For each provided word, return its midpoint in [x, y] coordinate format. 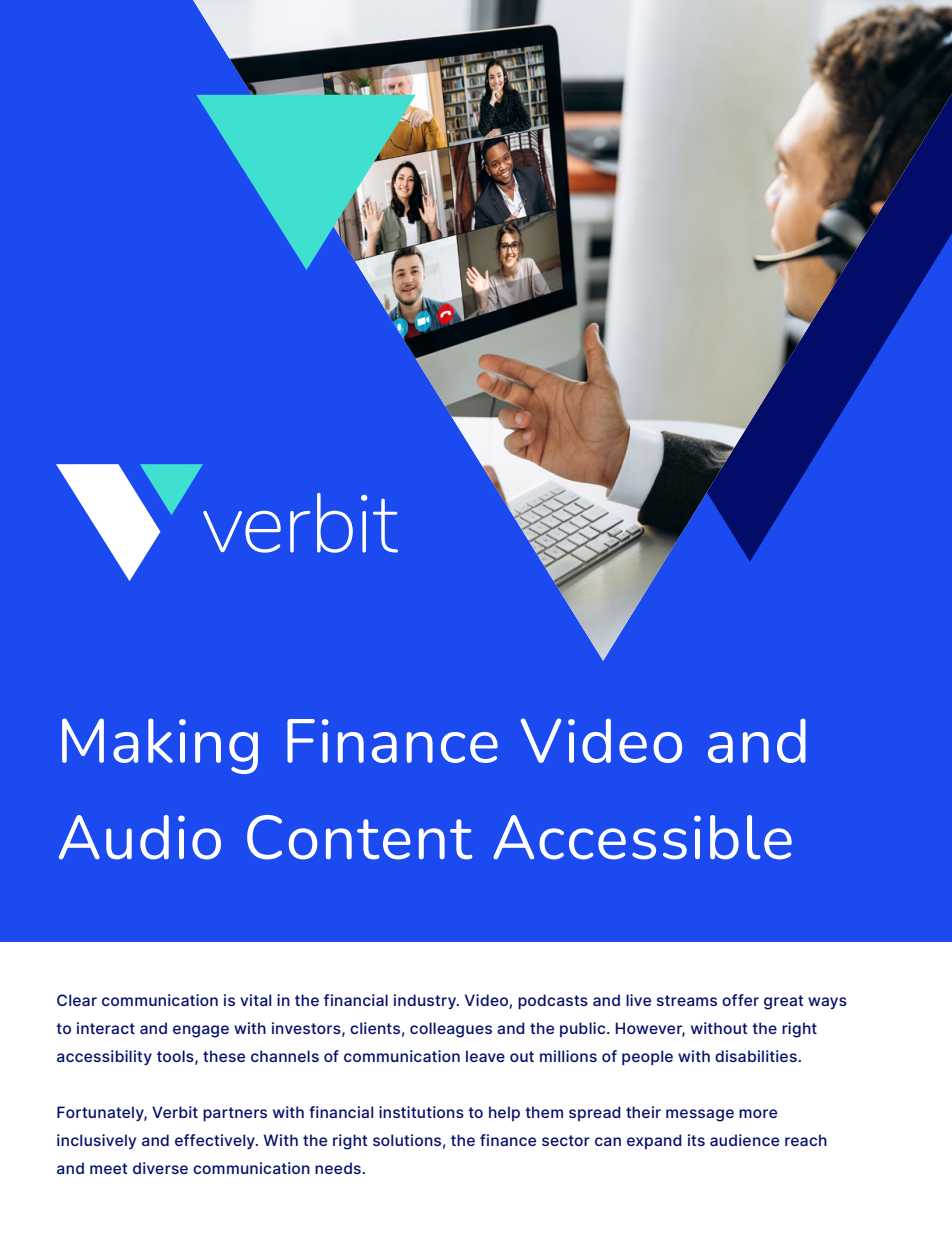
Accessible [642, 837]
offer [740, 1000]
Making [160, 746]
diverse [160, 1168]
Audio [140, 837]
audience [744, 1140]
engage [201, 1031]
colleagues [451, 1030]
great [784, 1002]
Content [359, 837]
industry [426, 1001]
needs [338, 1168]
